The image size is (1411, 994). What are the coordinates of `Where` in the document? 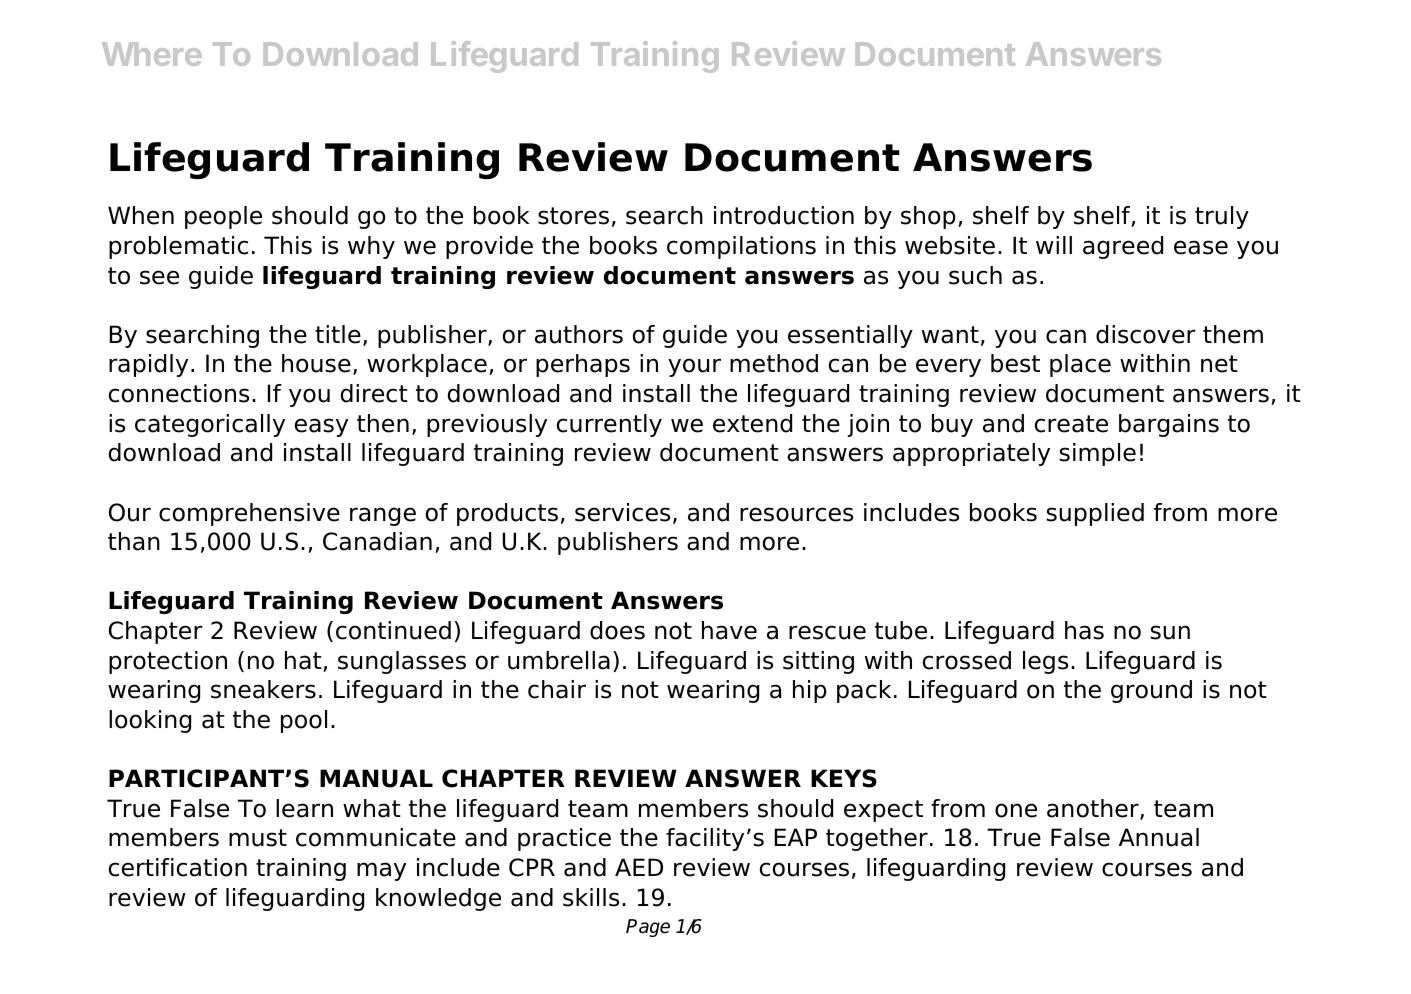 It's located at (152, 54).
